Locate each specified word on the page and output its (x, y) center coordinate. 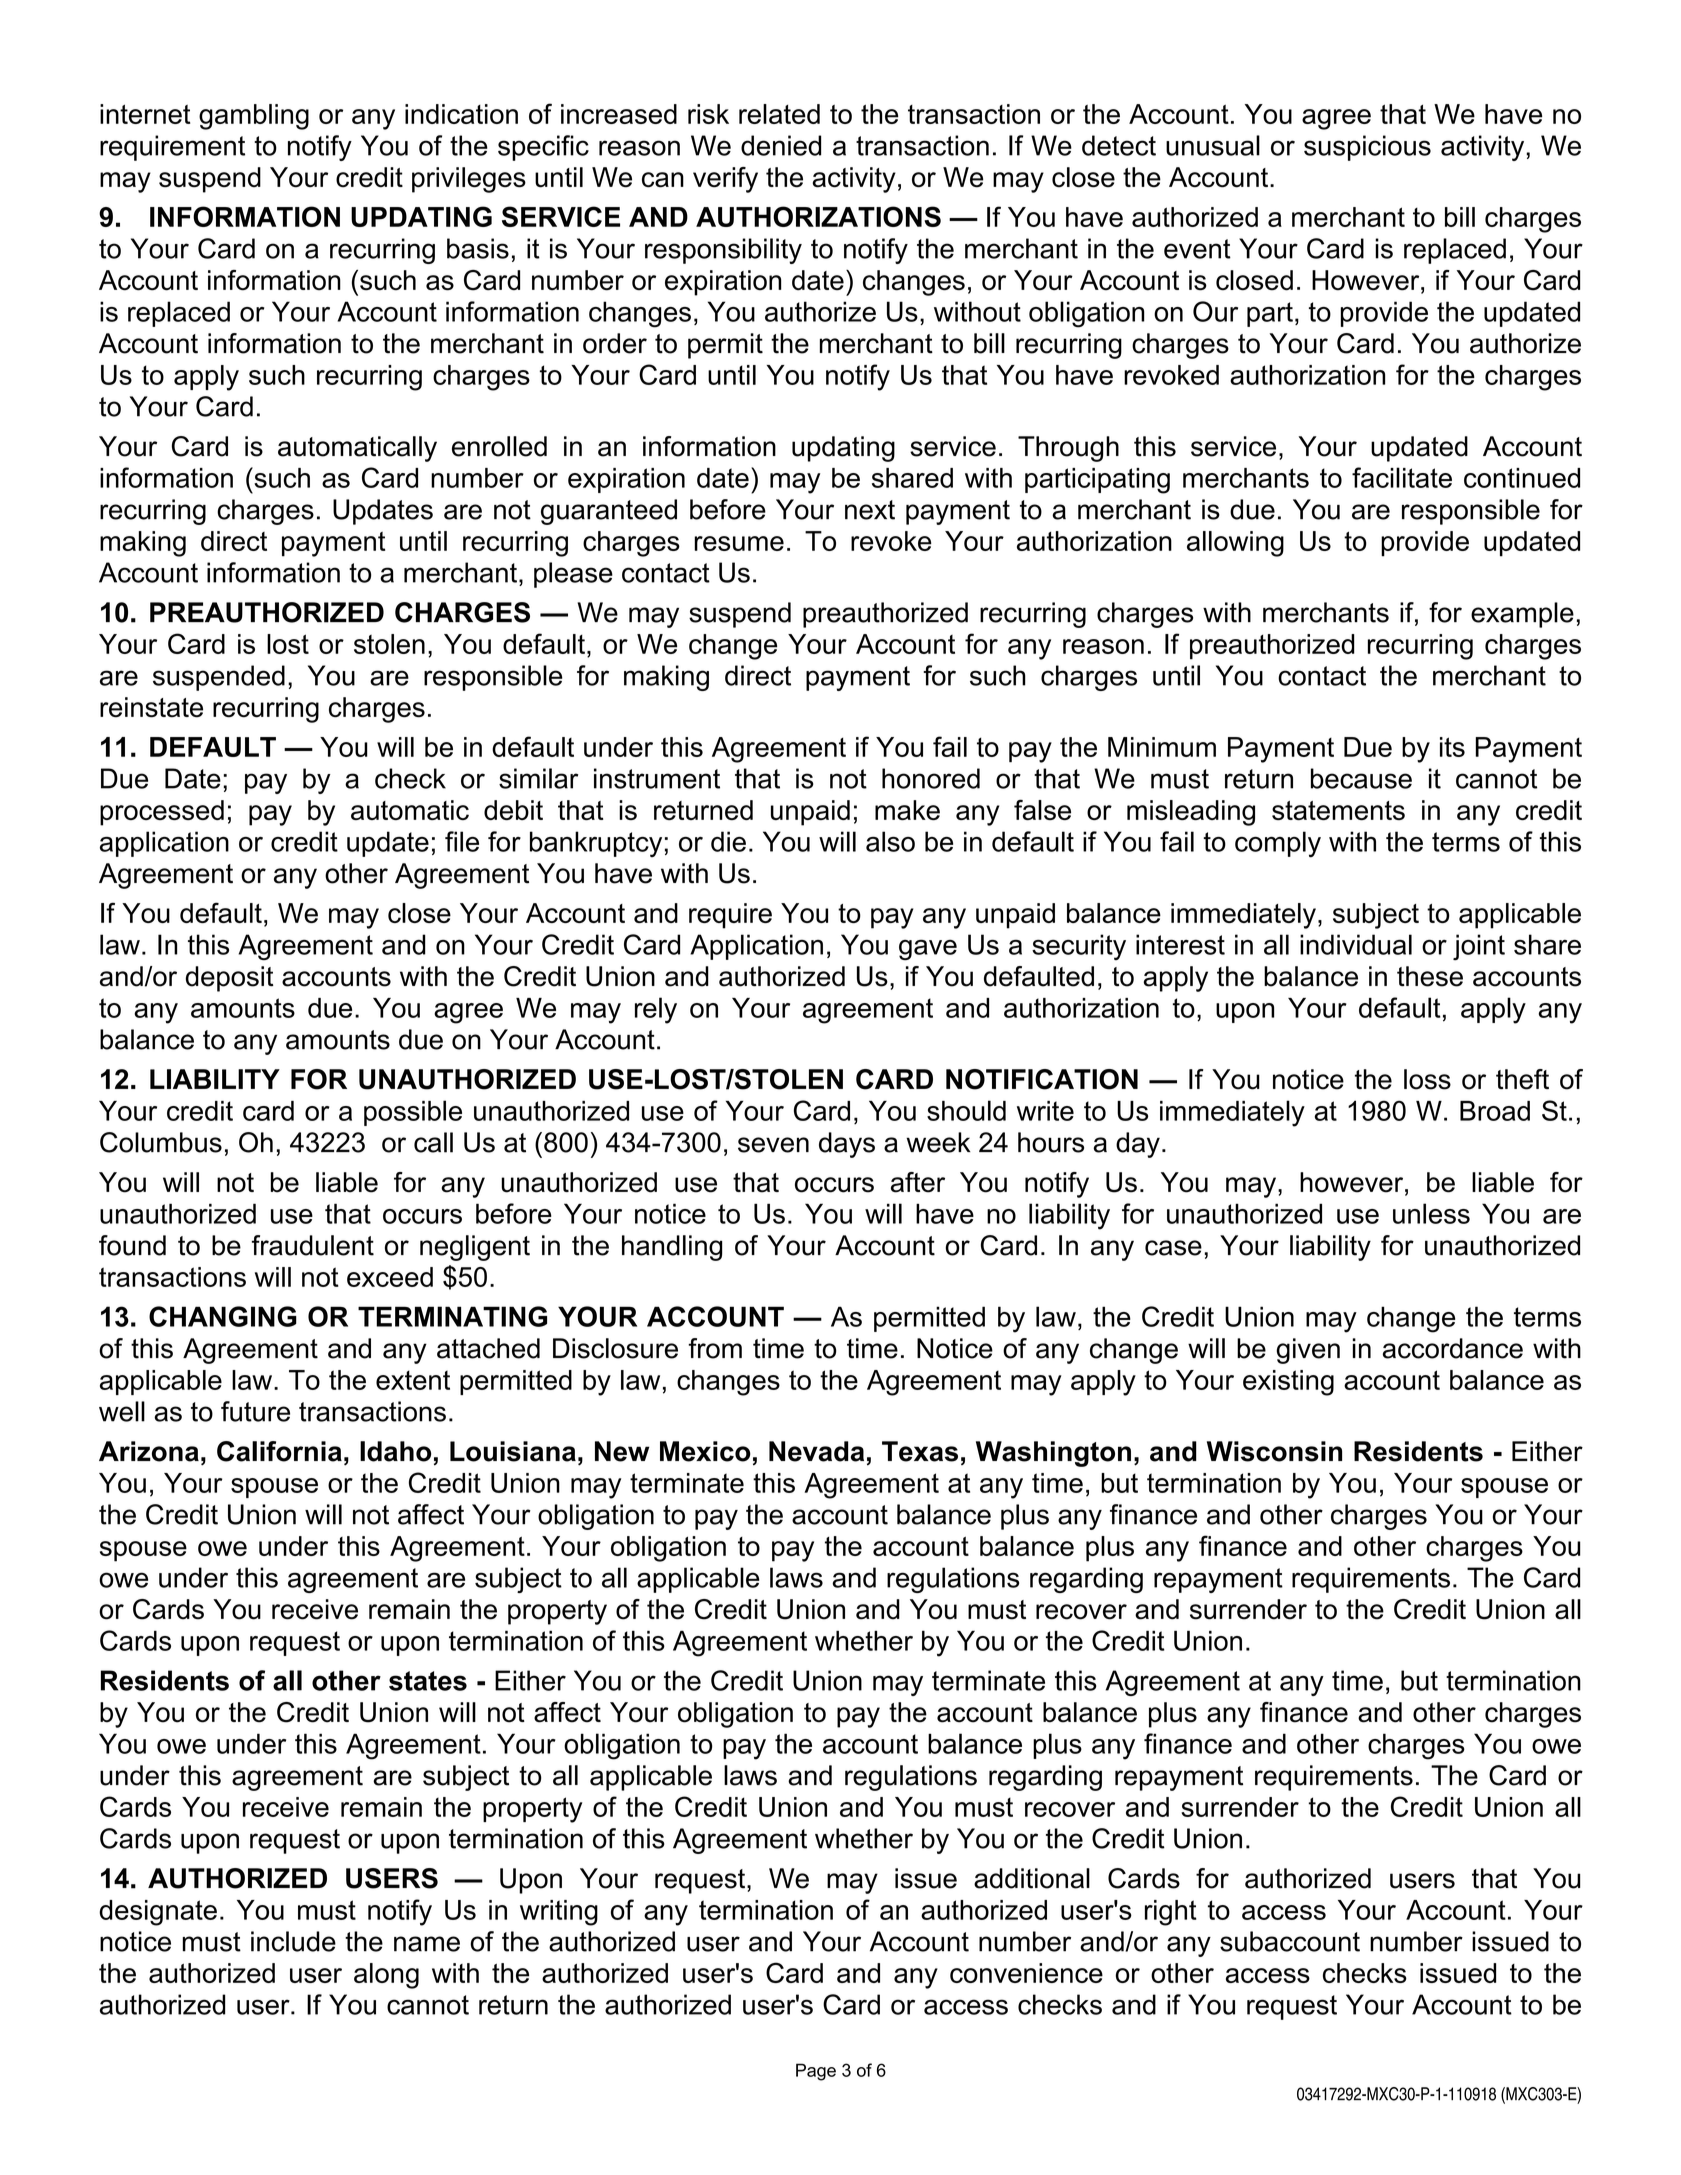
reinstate (151, 707)
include (293, 1941)
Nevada (816, 1451)
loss (1427, 1079)
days (847, 1145)
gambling (254, 117)
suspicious (1367, 148)
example (1522, 615)
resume (739, 543)
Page (816, 2072)
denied (781, 145)
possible (413, 1113)
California (279, 1451)
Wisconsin (1274, 1451)
